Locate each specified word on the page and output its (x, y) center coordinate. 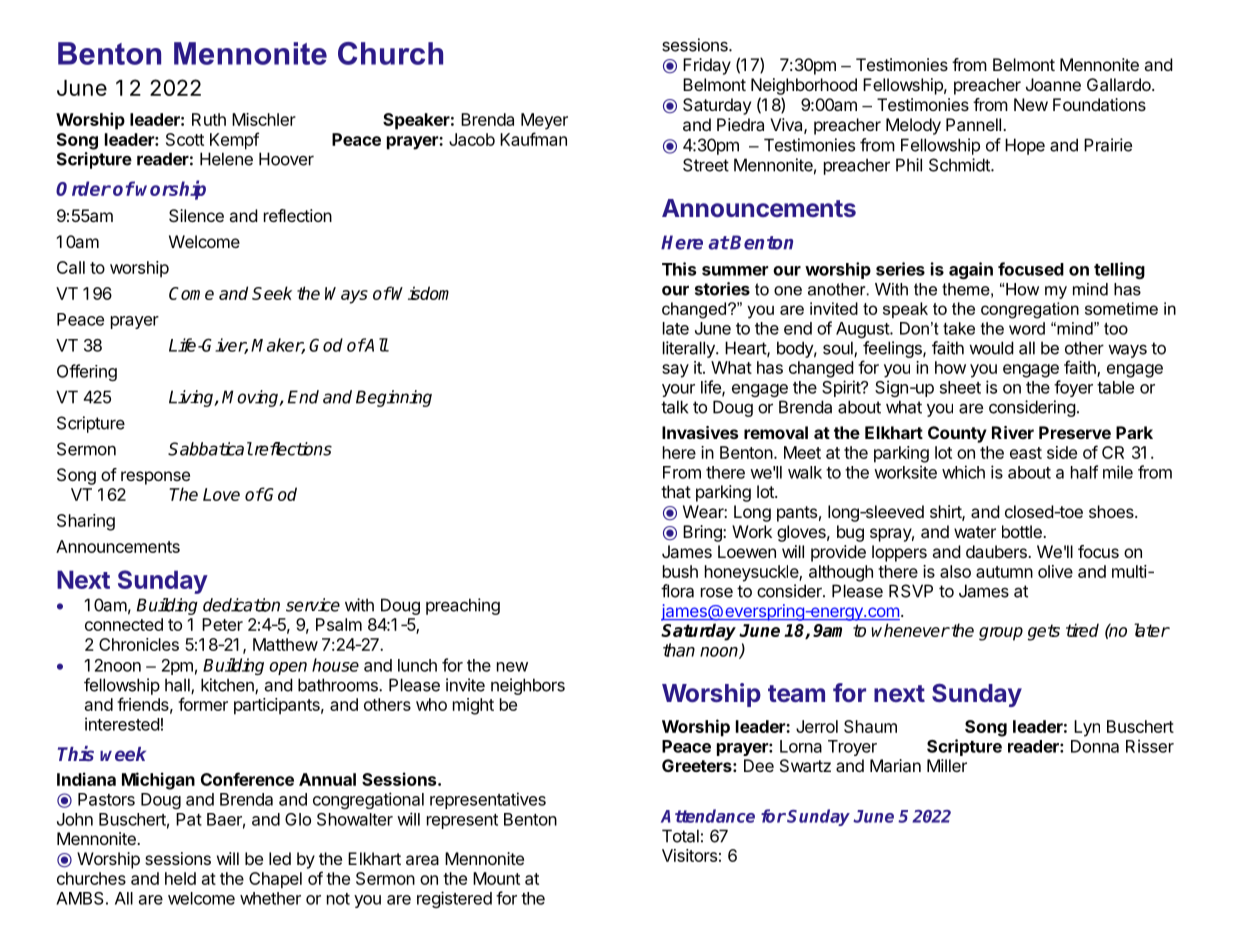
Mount (496, 878)
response (155, 478)
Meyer (544, 121)
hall (178, 686)
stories (722, 289)
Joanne (1053, 84)
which (963, 472)
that (676, 491)
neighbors (528, 686)
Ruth (209, 119)
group (1001, 634)
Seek (272, 293)
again (971, 270)
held (180, 878)
